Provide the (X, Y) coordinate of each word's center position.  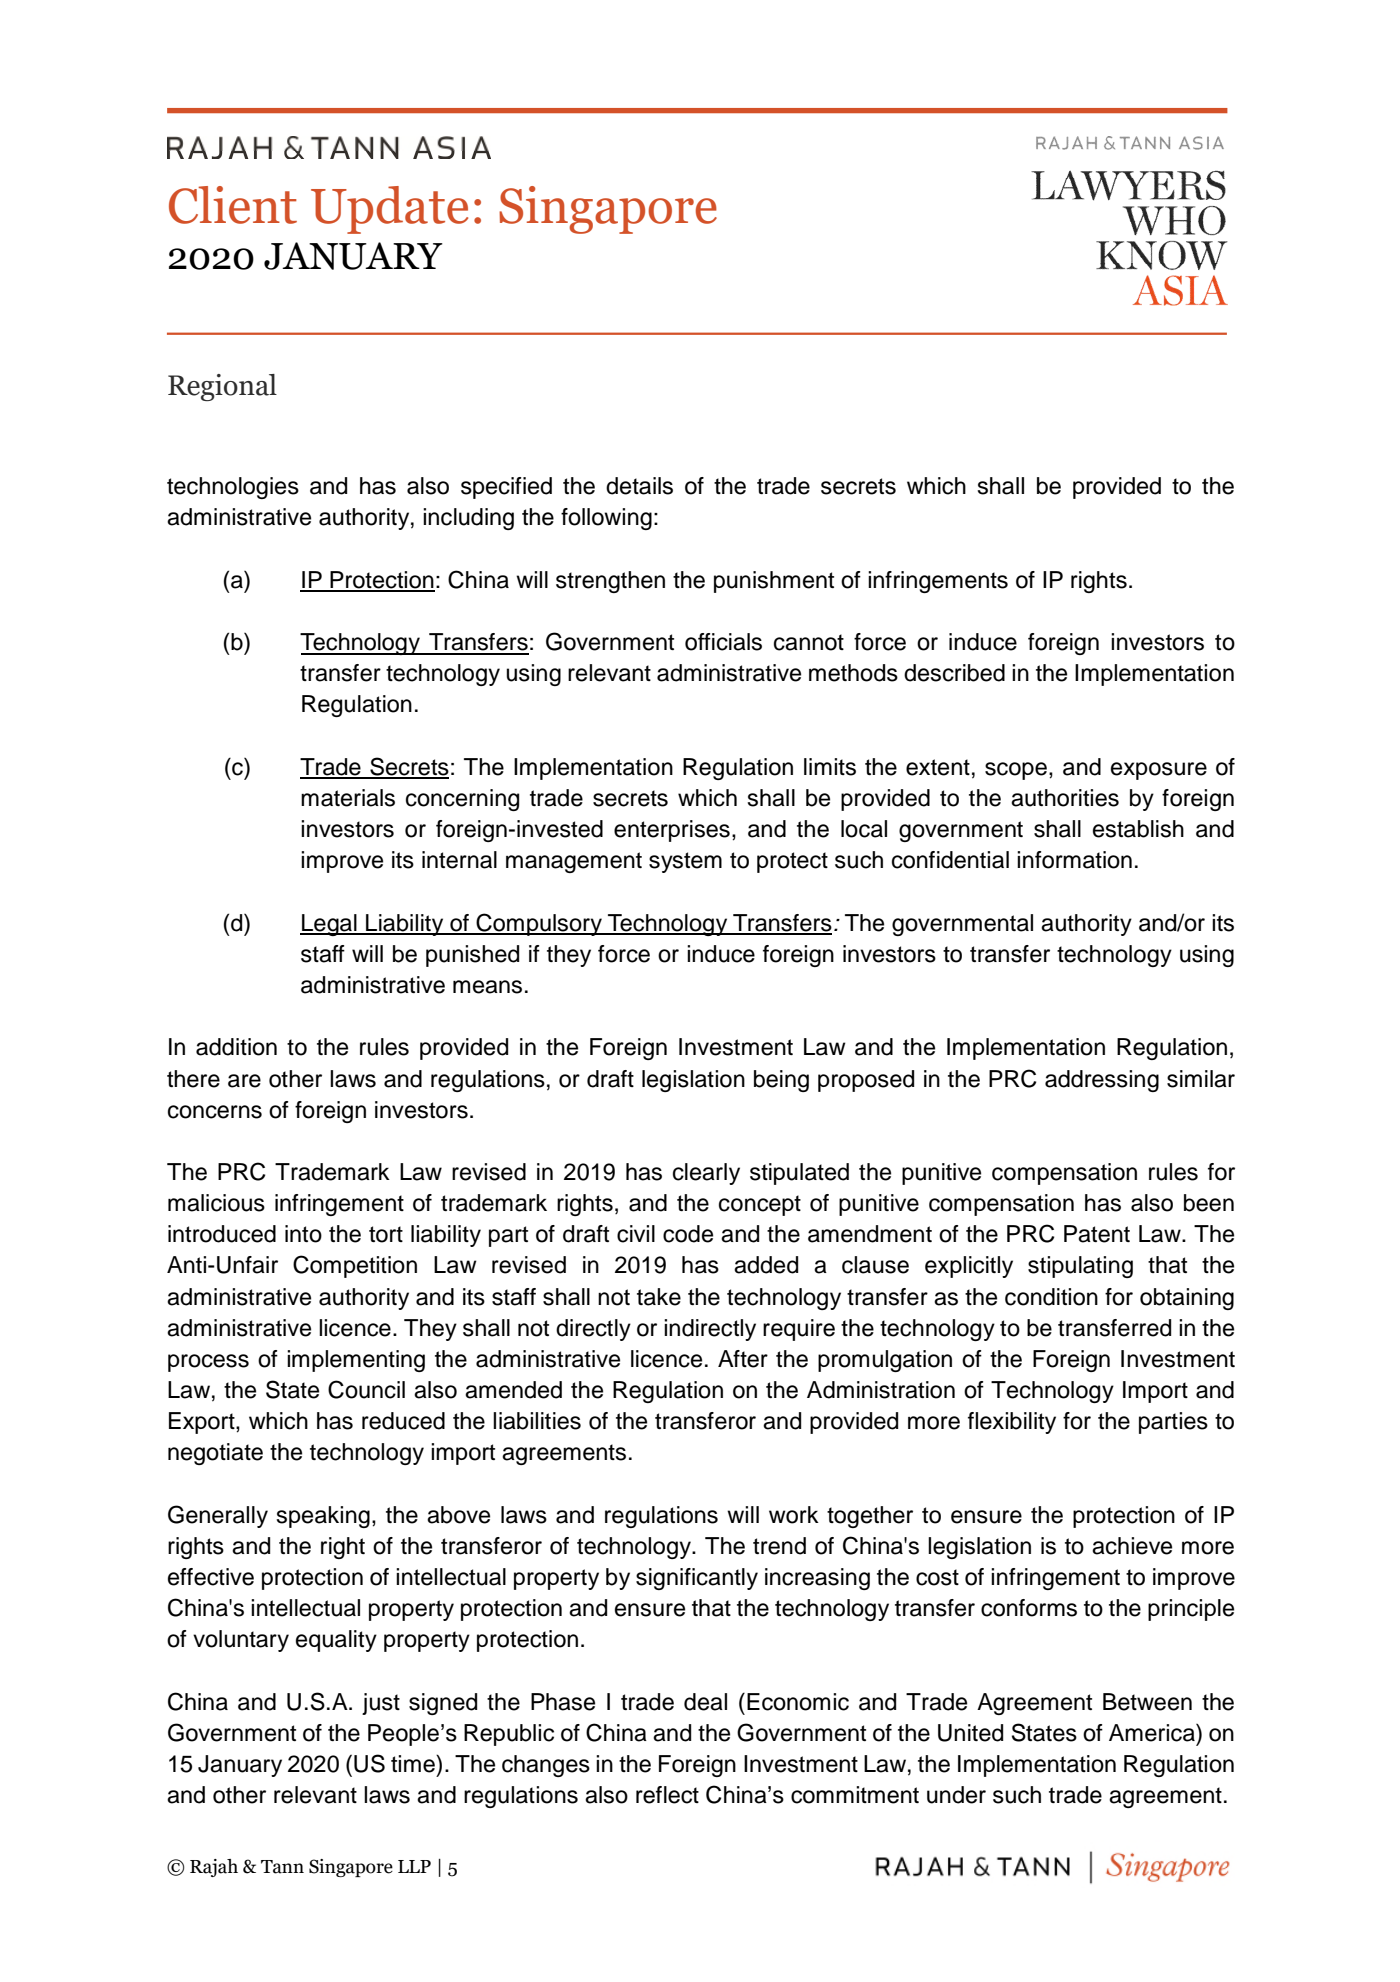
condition (1051, 1297)
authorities (1065, 798)
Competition (355, 1266)
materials (348, 798)
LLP (414, 1866)
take (659, 1297)
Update (389, 210)
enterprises (672, 831)
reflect (667, 1795)
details (639, 486)
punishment (774, 582)
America (1153, 1733)
